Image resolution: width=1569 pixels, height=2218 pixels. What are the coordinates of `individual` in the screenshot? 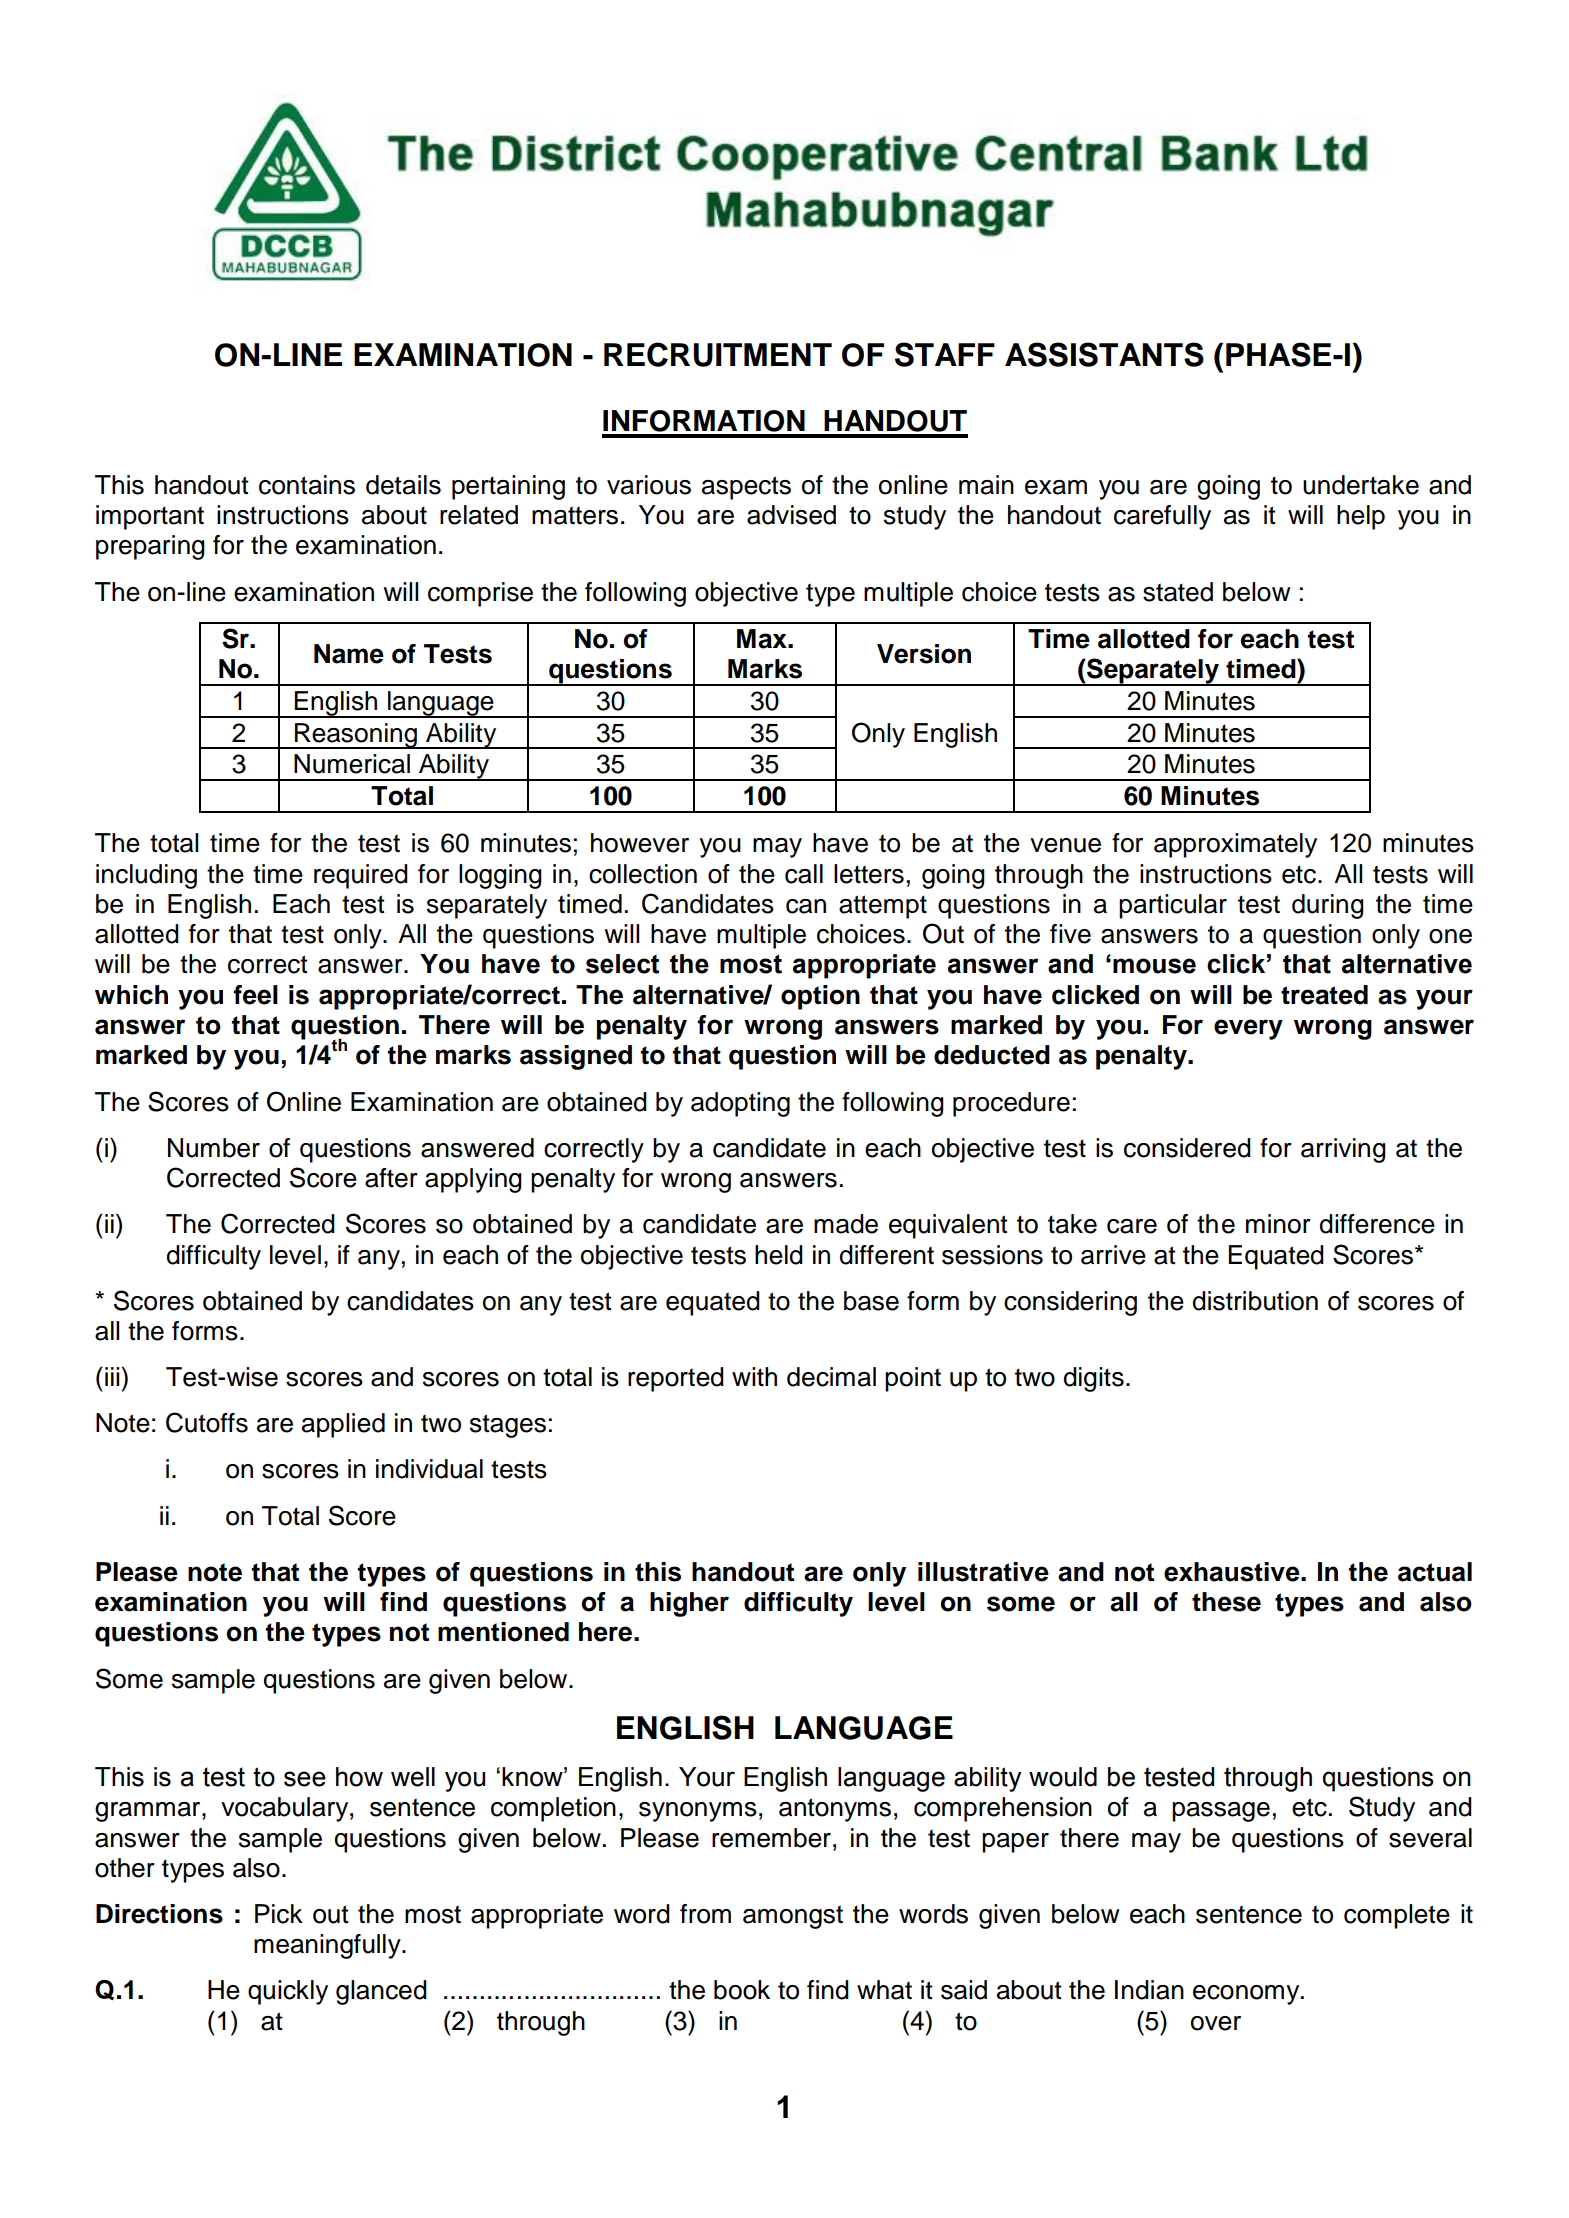 It's located at (429, 1469).
